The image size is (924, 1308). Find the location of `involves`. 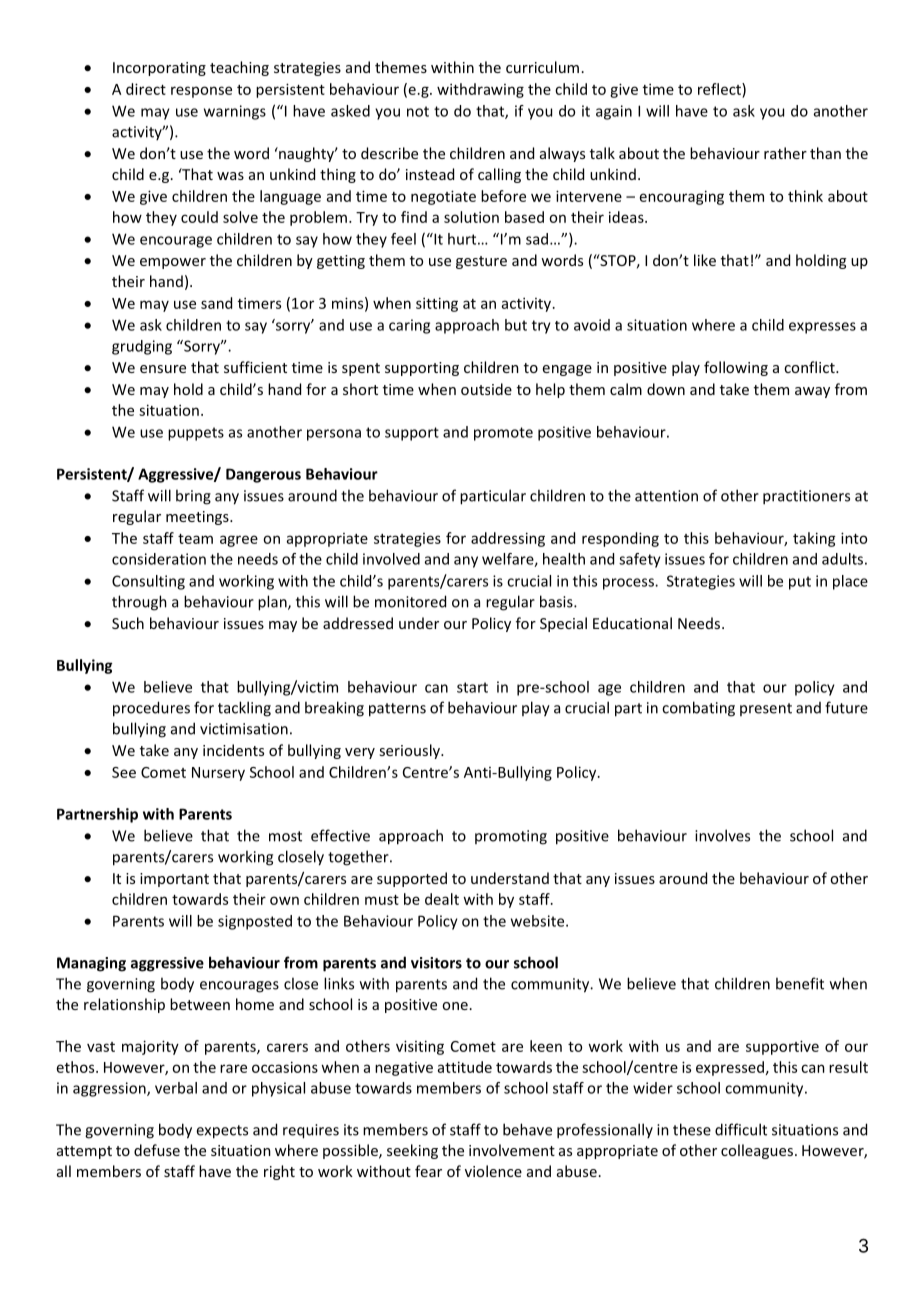

involves is located at coordinates (722, 835).
